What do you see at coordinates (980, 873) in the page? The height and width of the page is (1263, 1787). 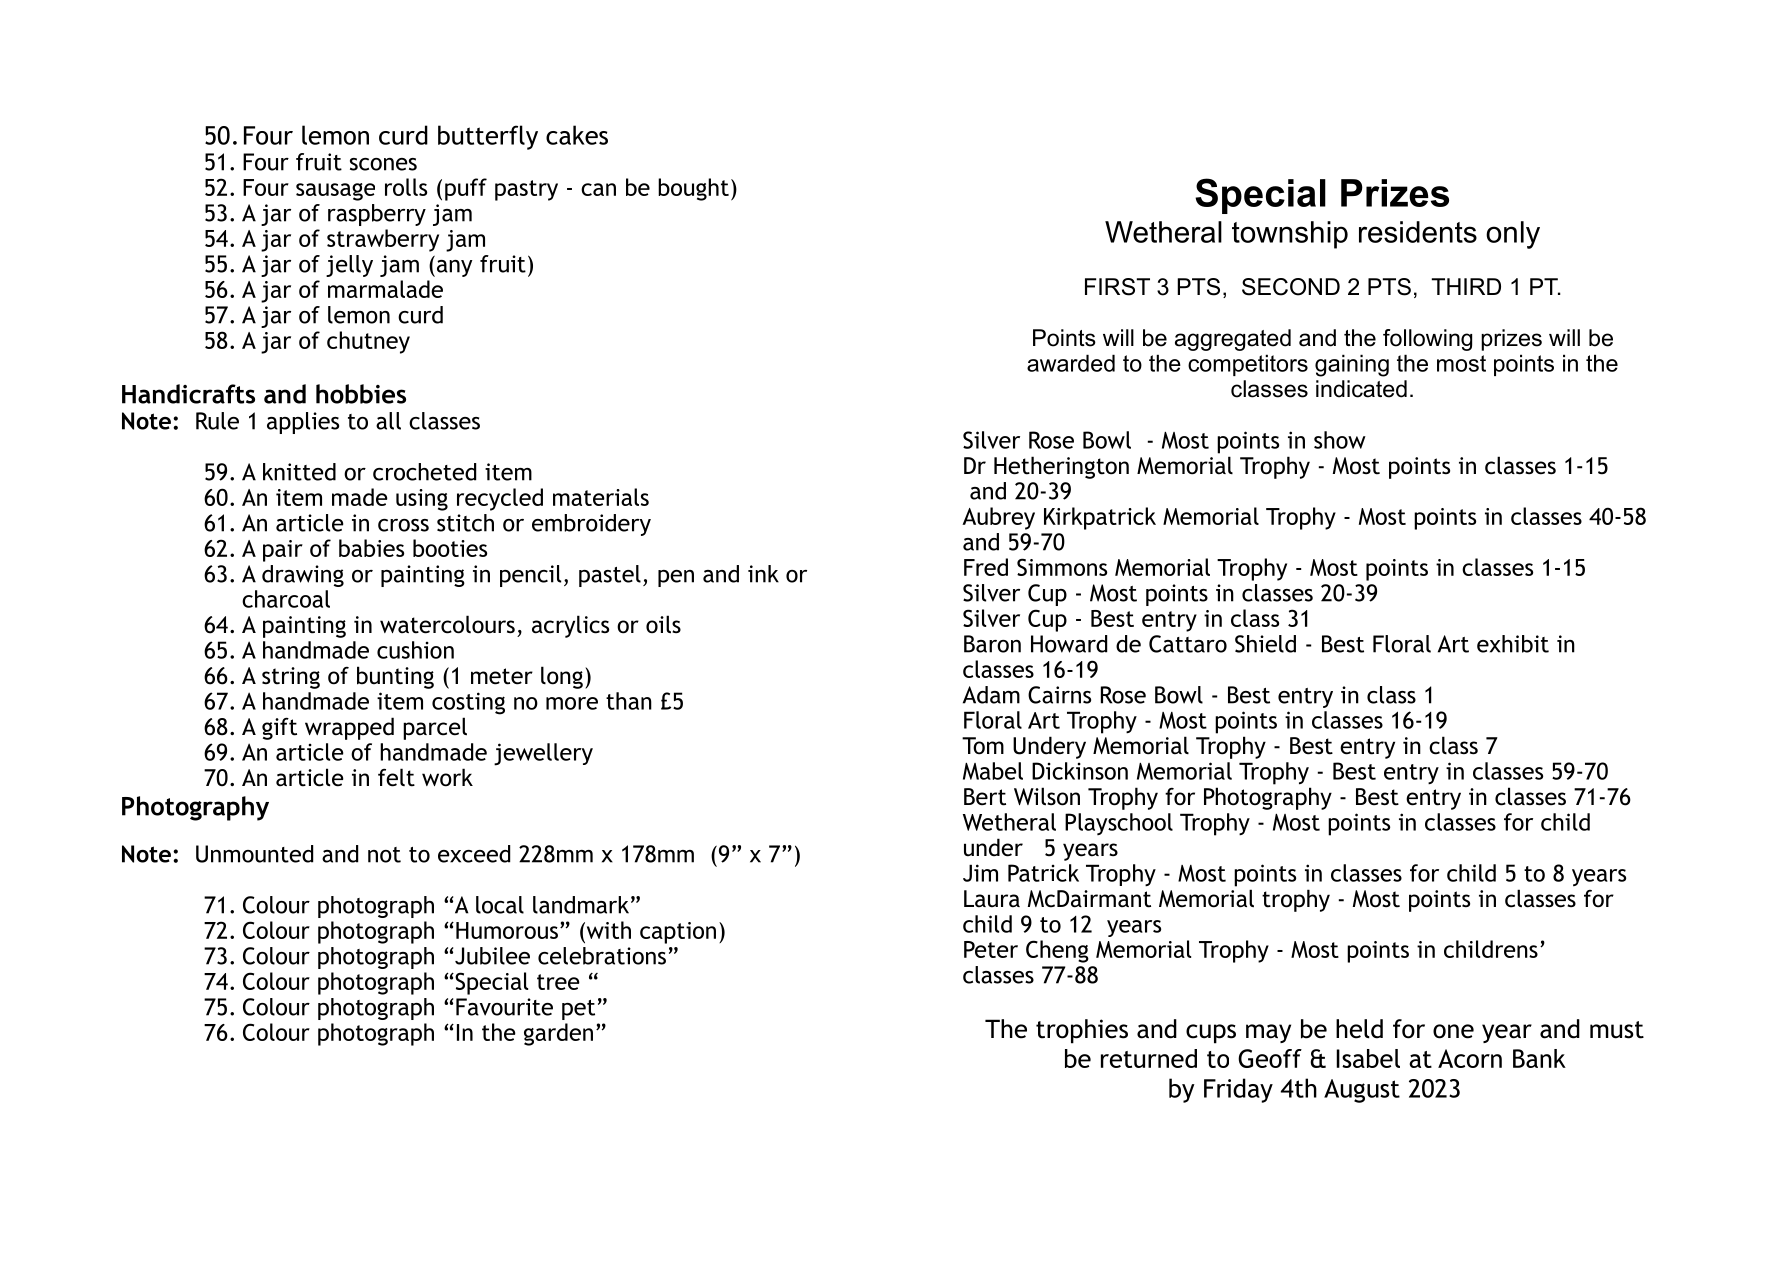 I see `Jim` at bounding box center [980, 873].
